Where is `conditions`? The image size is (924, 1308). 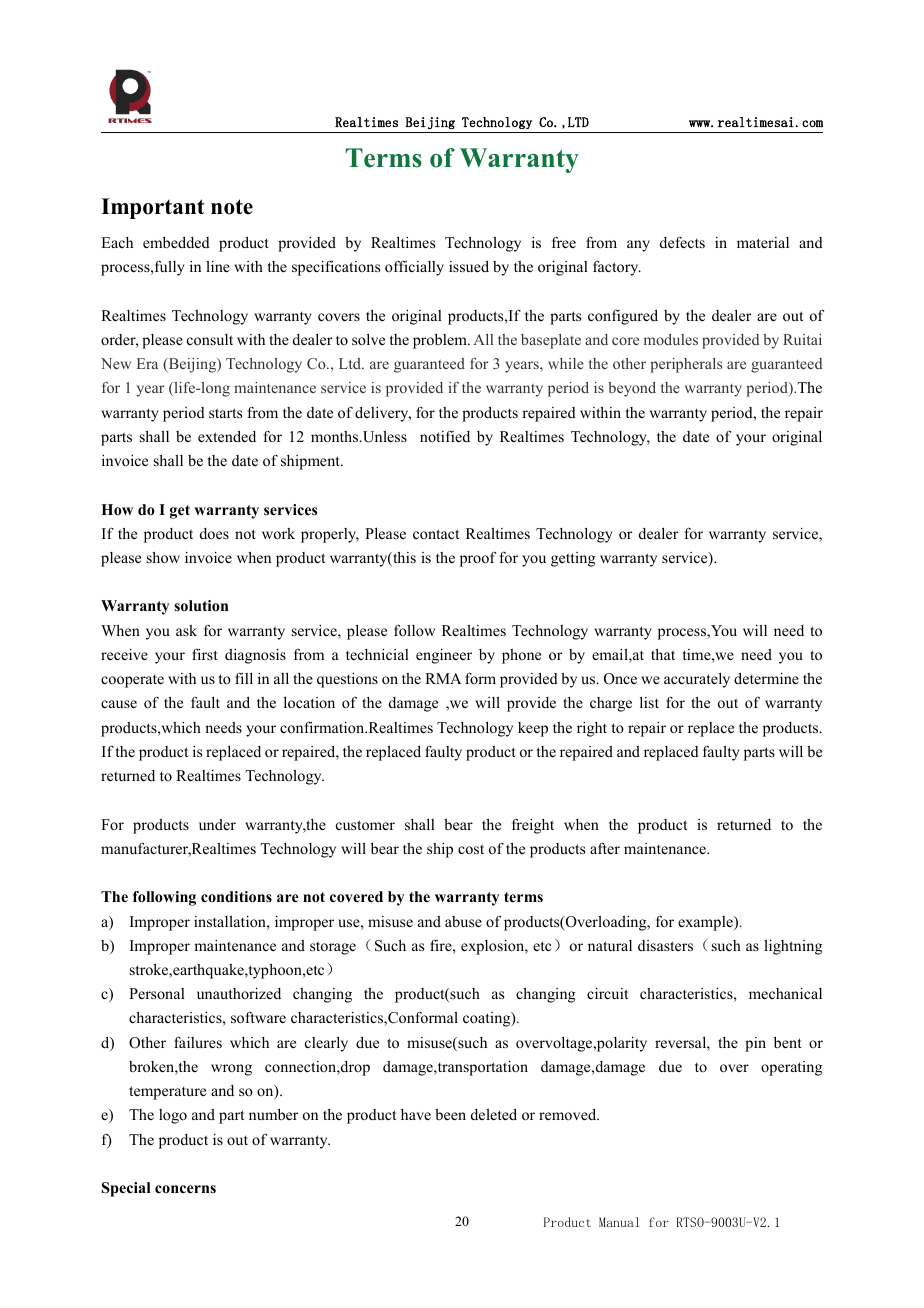
conditions is located at coordinates (236, 897).
